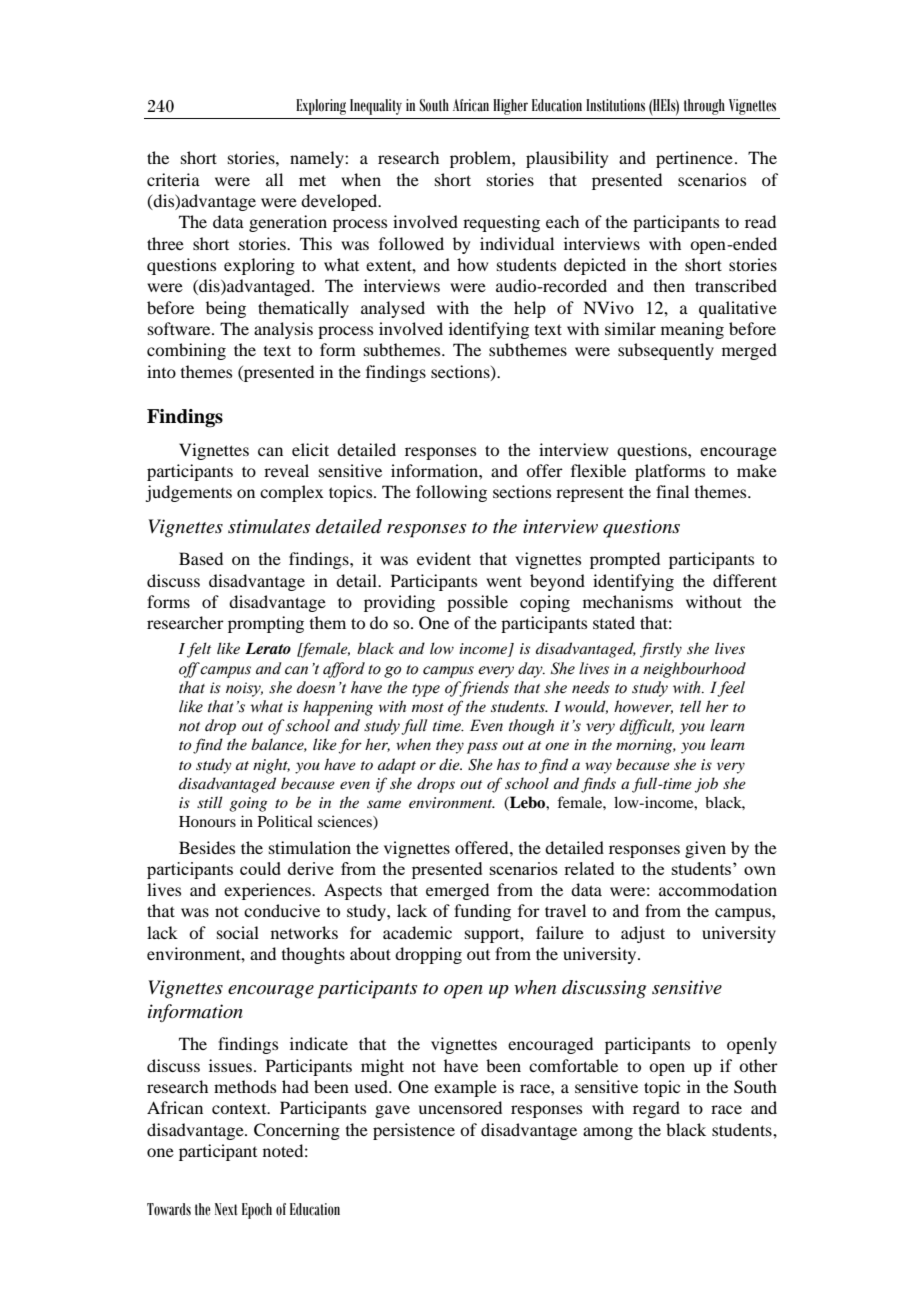 This screenshot has height=1314, width=924. I want to click on criteria, so click(173, 179).
